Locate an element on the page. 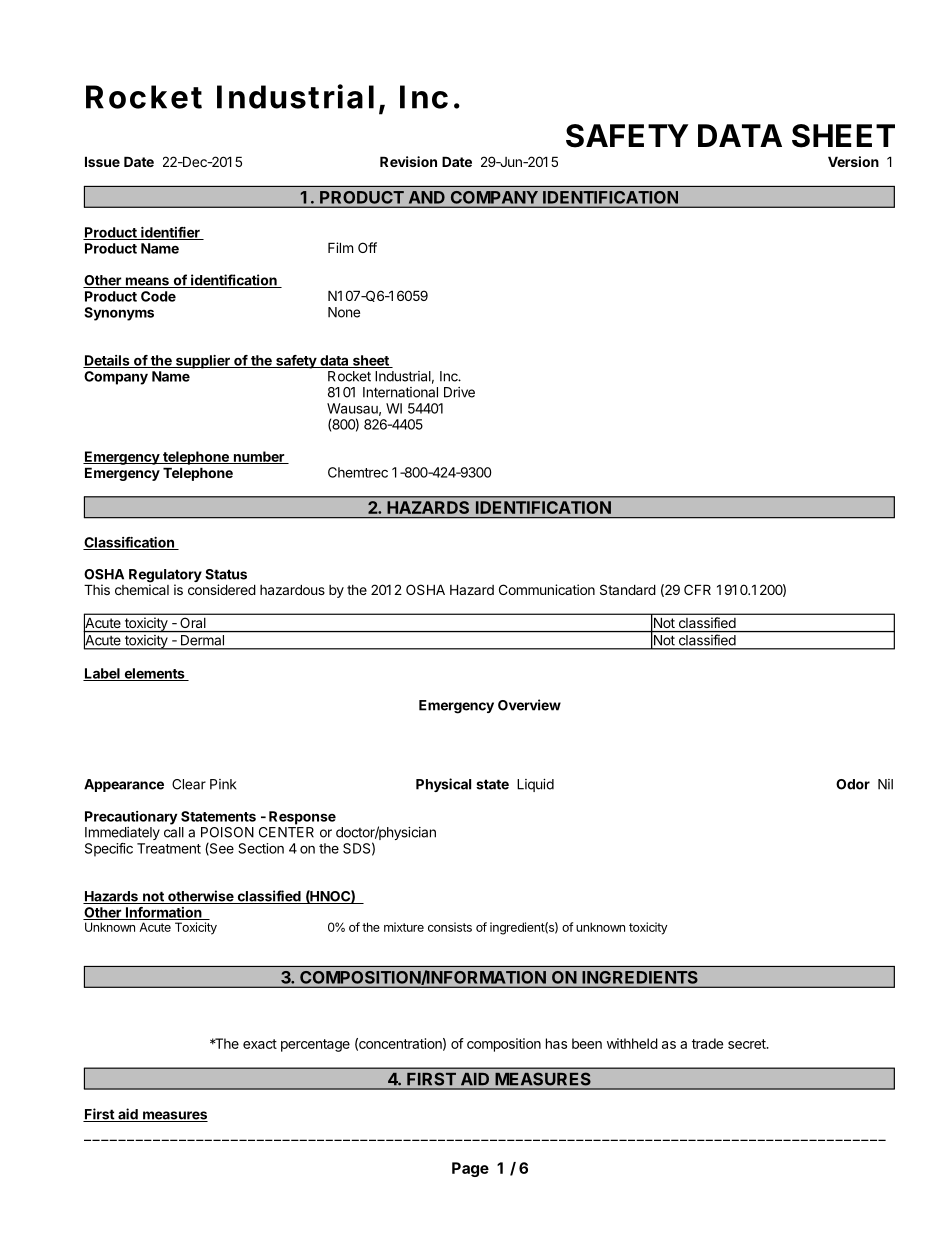  identifier is located at coordinates (170, 233).
